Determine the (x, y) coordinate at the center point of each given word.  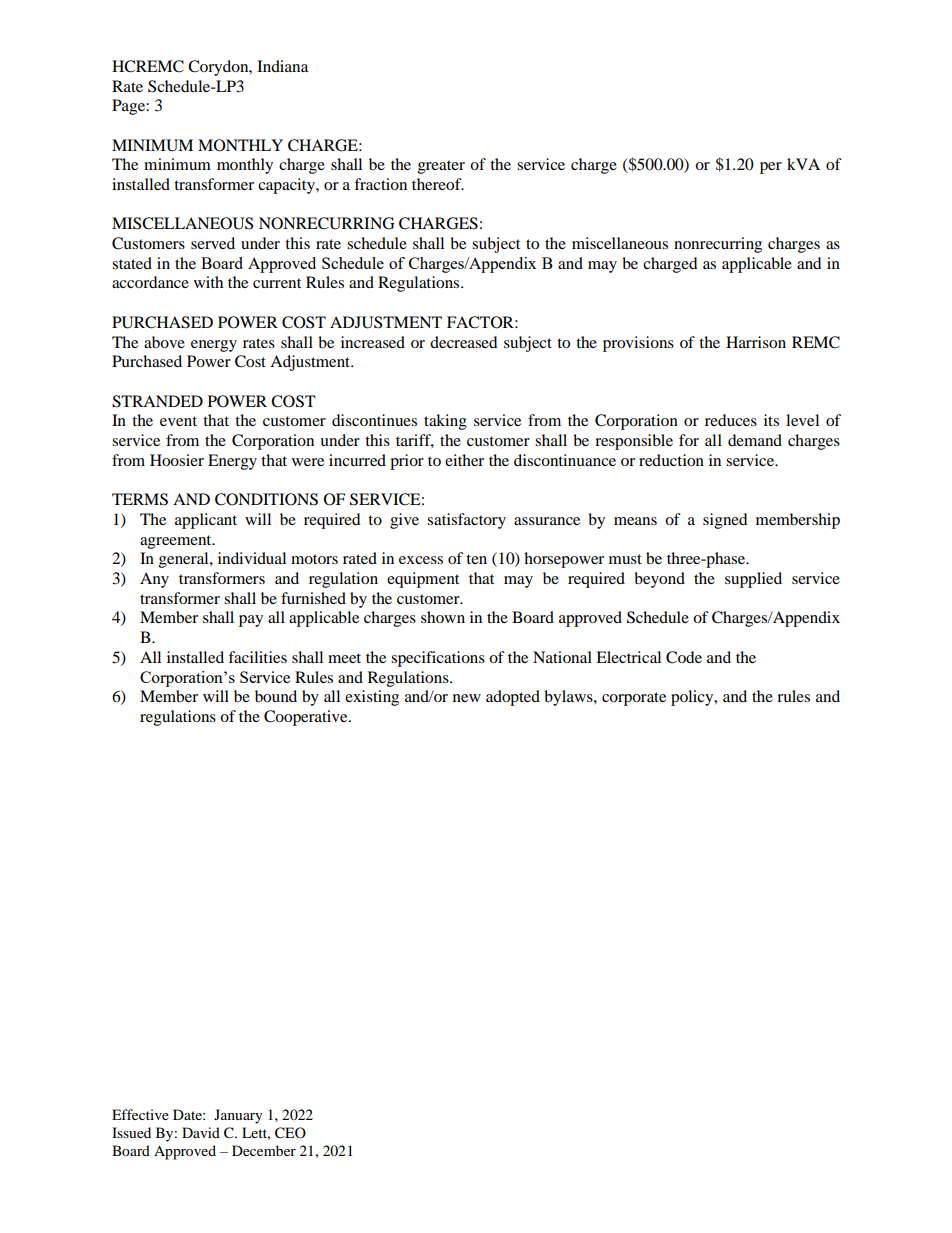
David (201, 1132)
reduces (731, 420)
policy (693, 698)
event (178, 421)
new (467, 698)
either (464, 460)
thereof (438, 184)
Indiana (282, 66)
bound (276, 696)
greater (441, 167)
